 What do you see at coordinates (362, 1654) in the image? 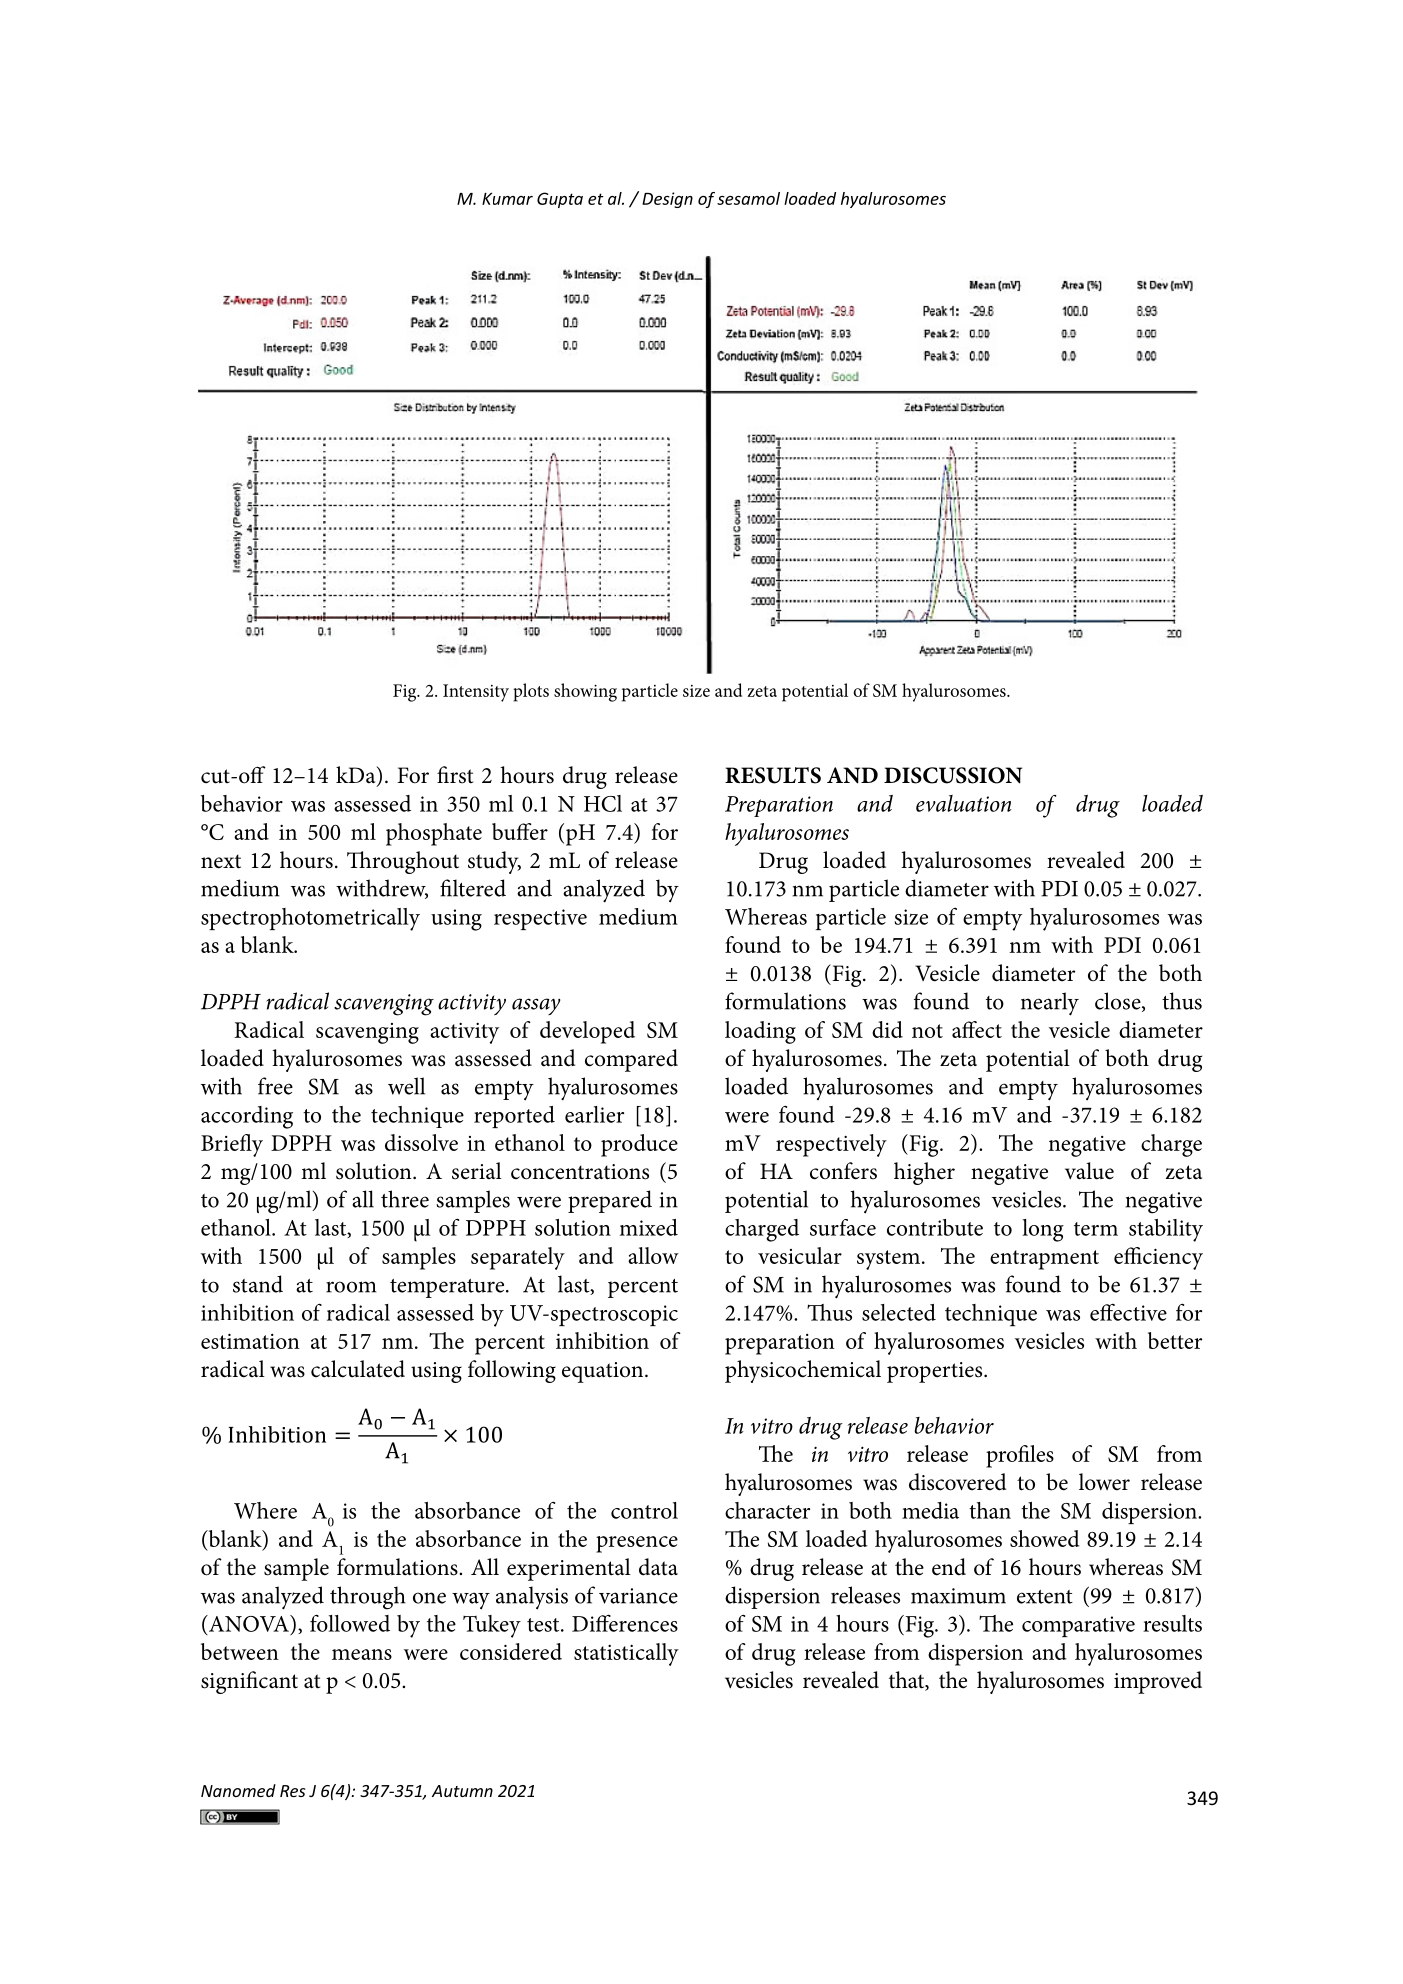
I see `means` at bounding box center [362, 1654].
